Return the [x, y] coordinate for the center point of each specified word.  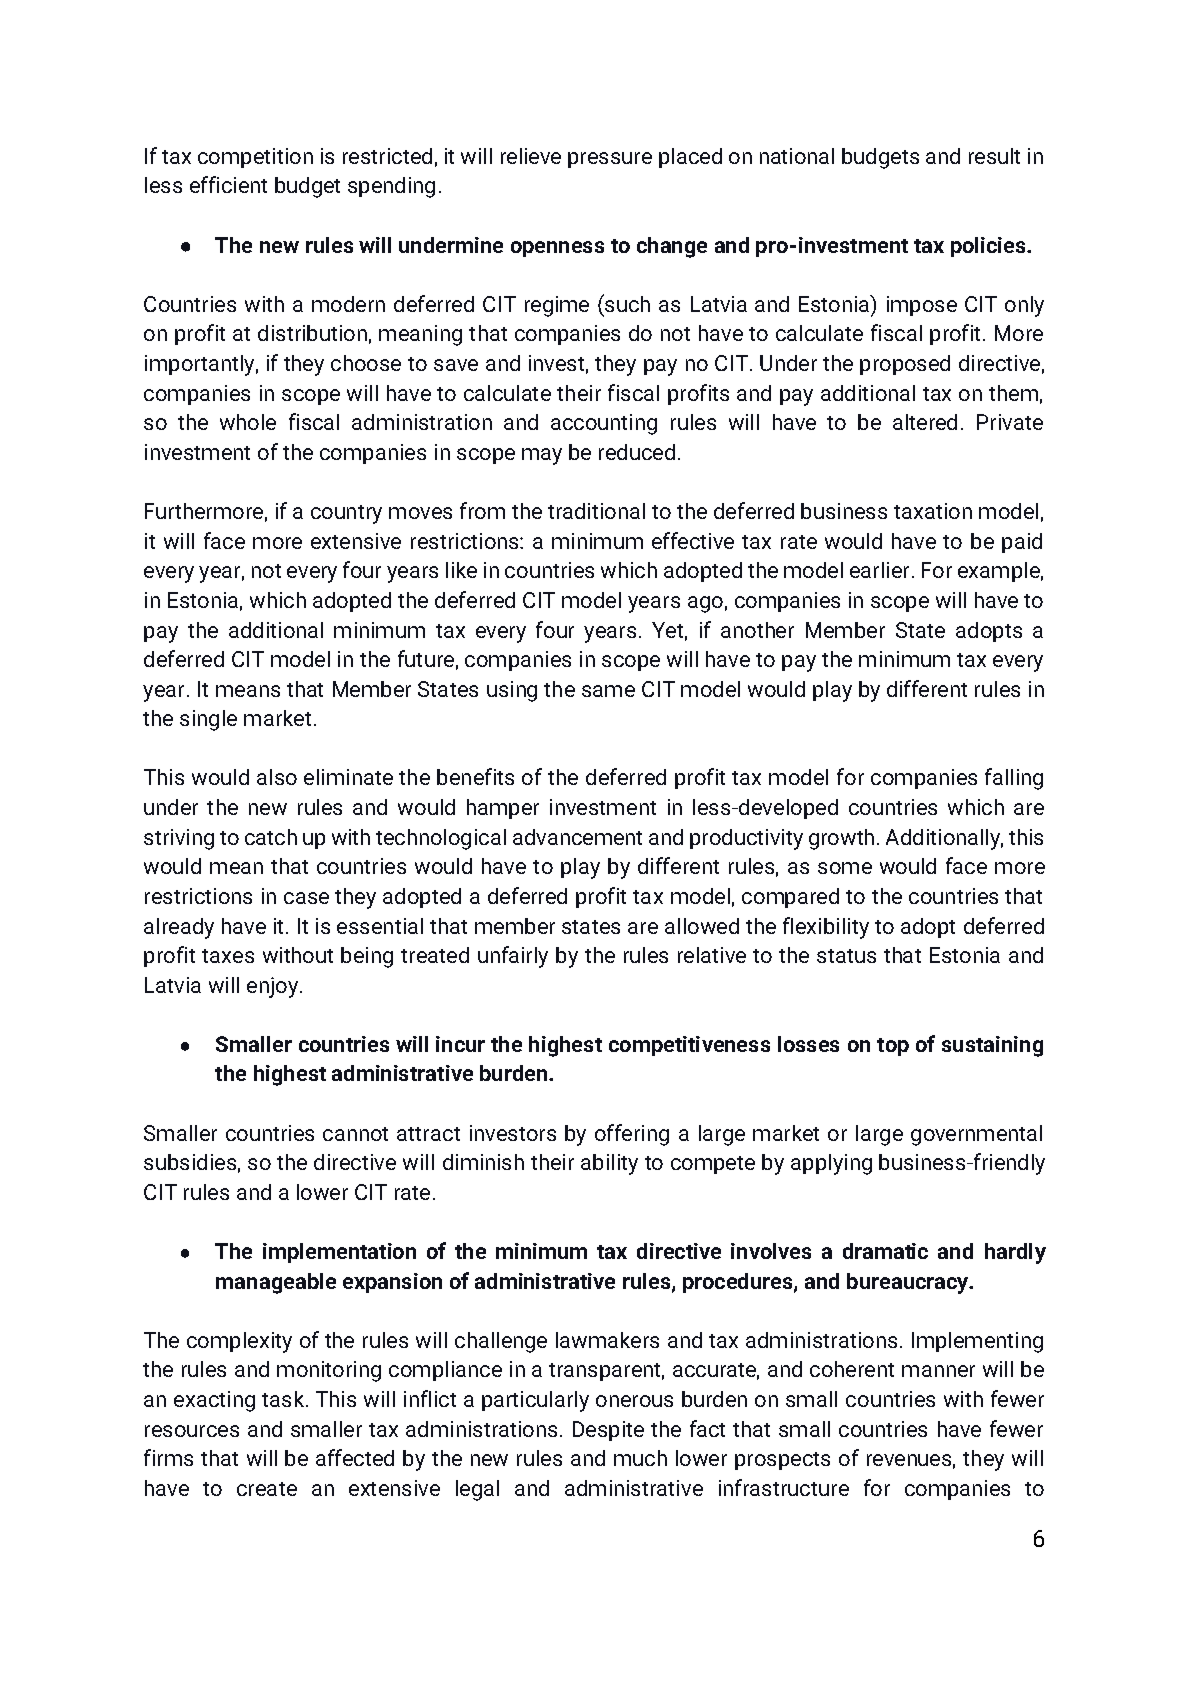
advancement [577, 837]
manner [938, 1371]
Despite [608, 1431]
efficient [228, 184]
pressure [610, 160]
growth [841, 839]
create [267, 1489]
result [994, 156]
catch [271, 837]
